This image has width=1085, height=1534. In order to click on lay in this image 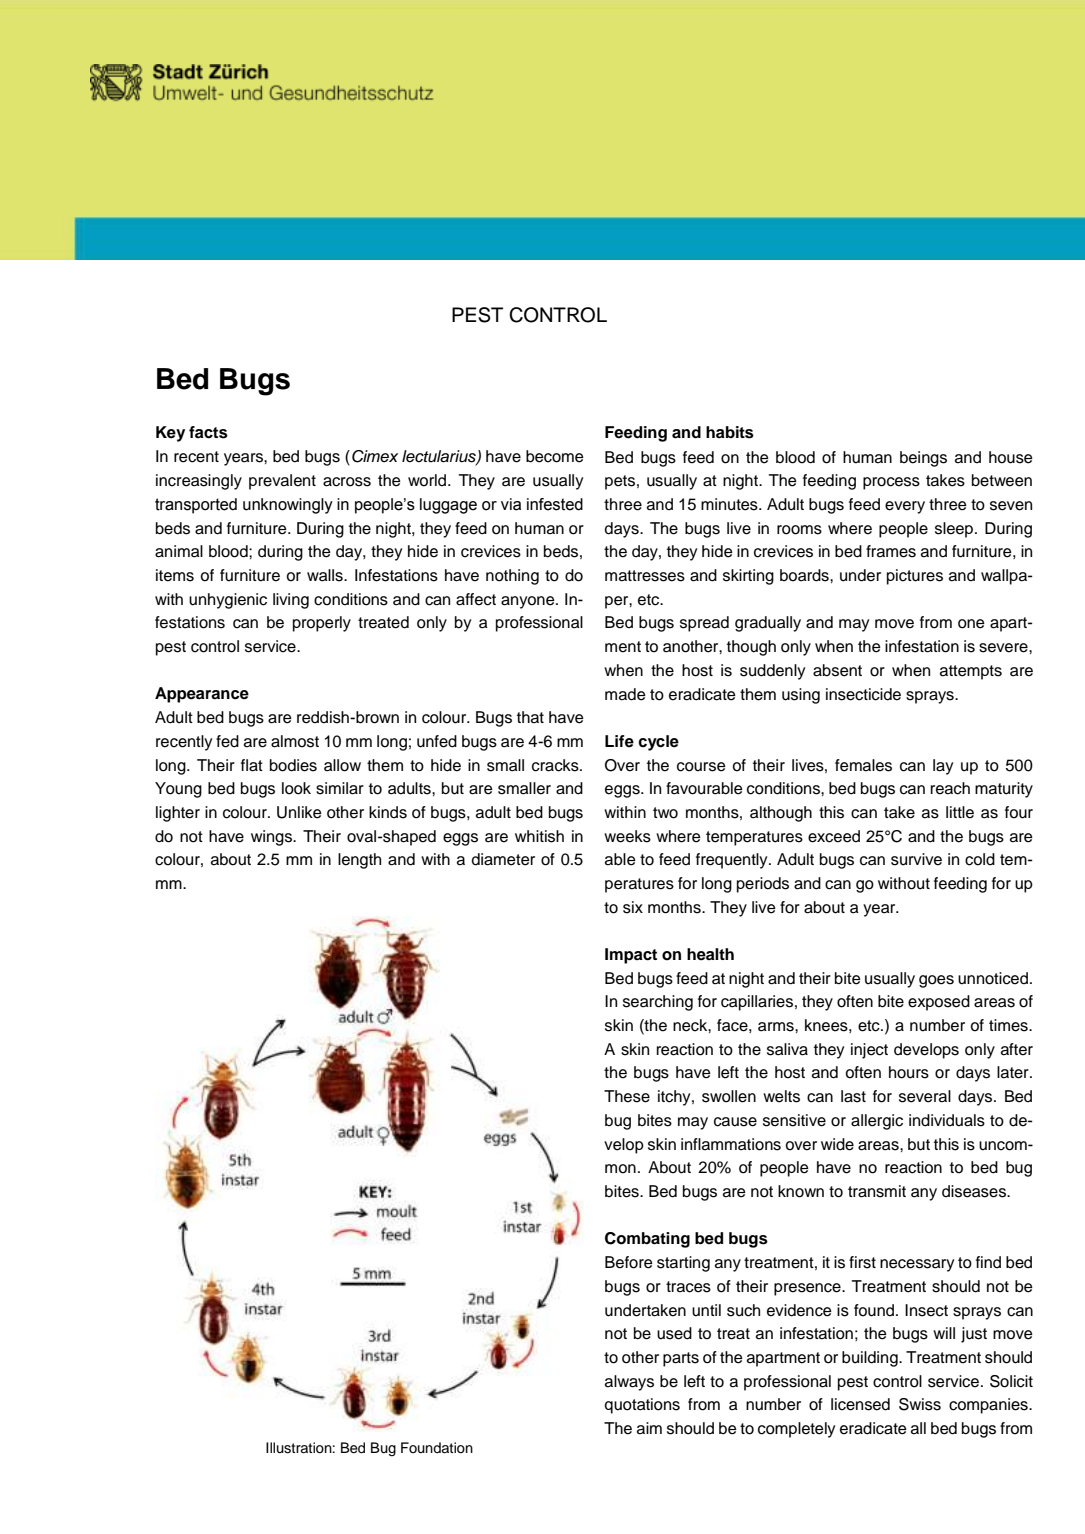, I will do `click(943, 767)`.
